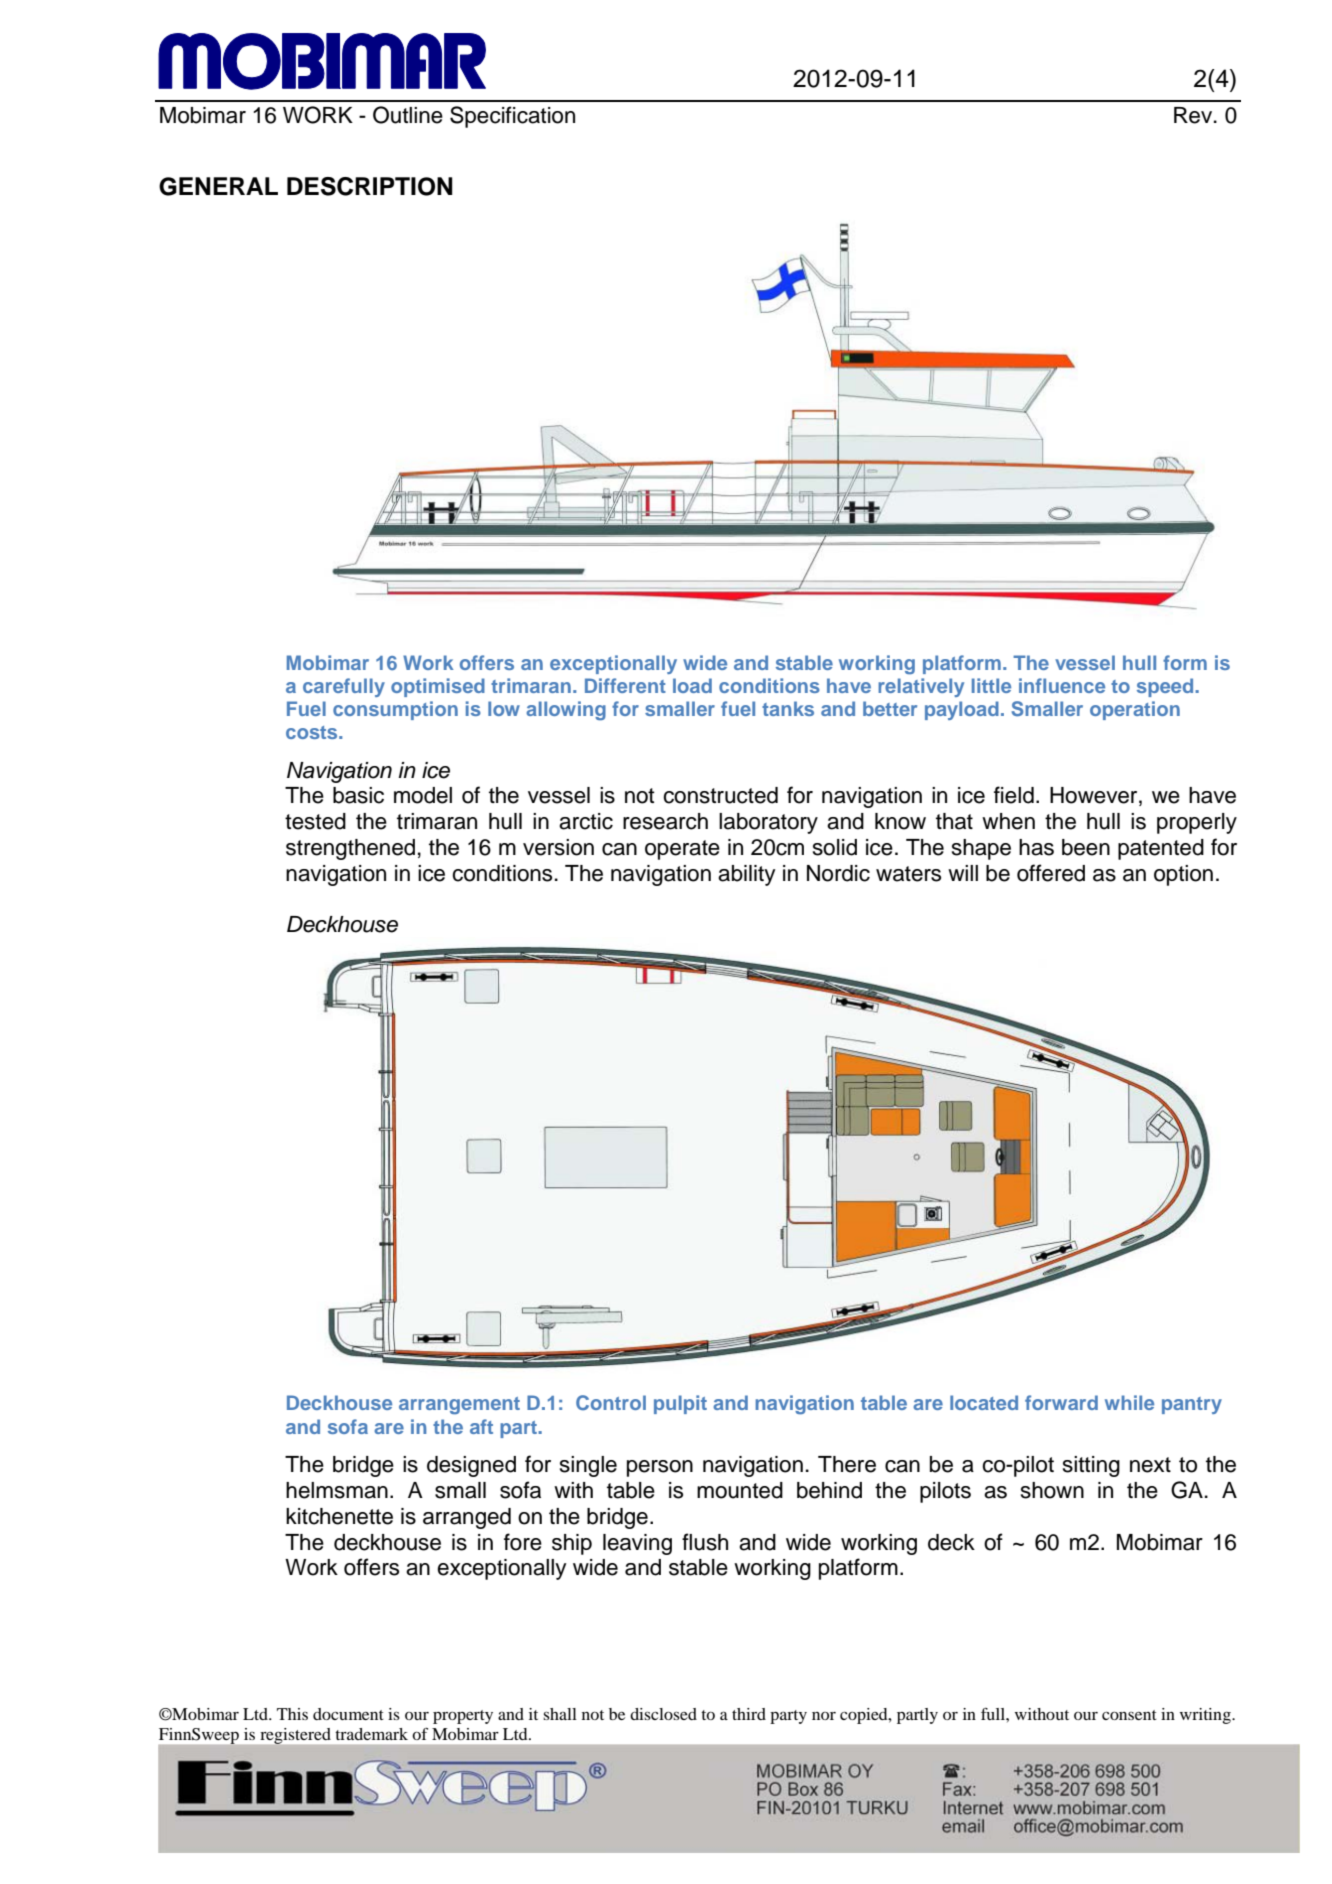 The width and height of the image is (1332, 1884). I want to click on arrangement, so click(459, 1405).
